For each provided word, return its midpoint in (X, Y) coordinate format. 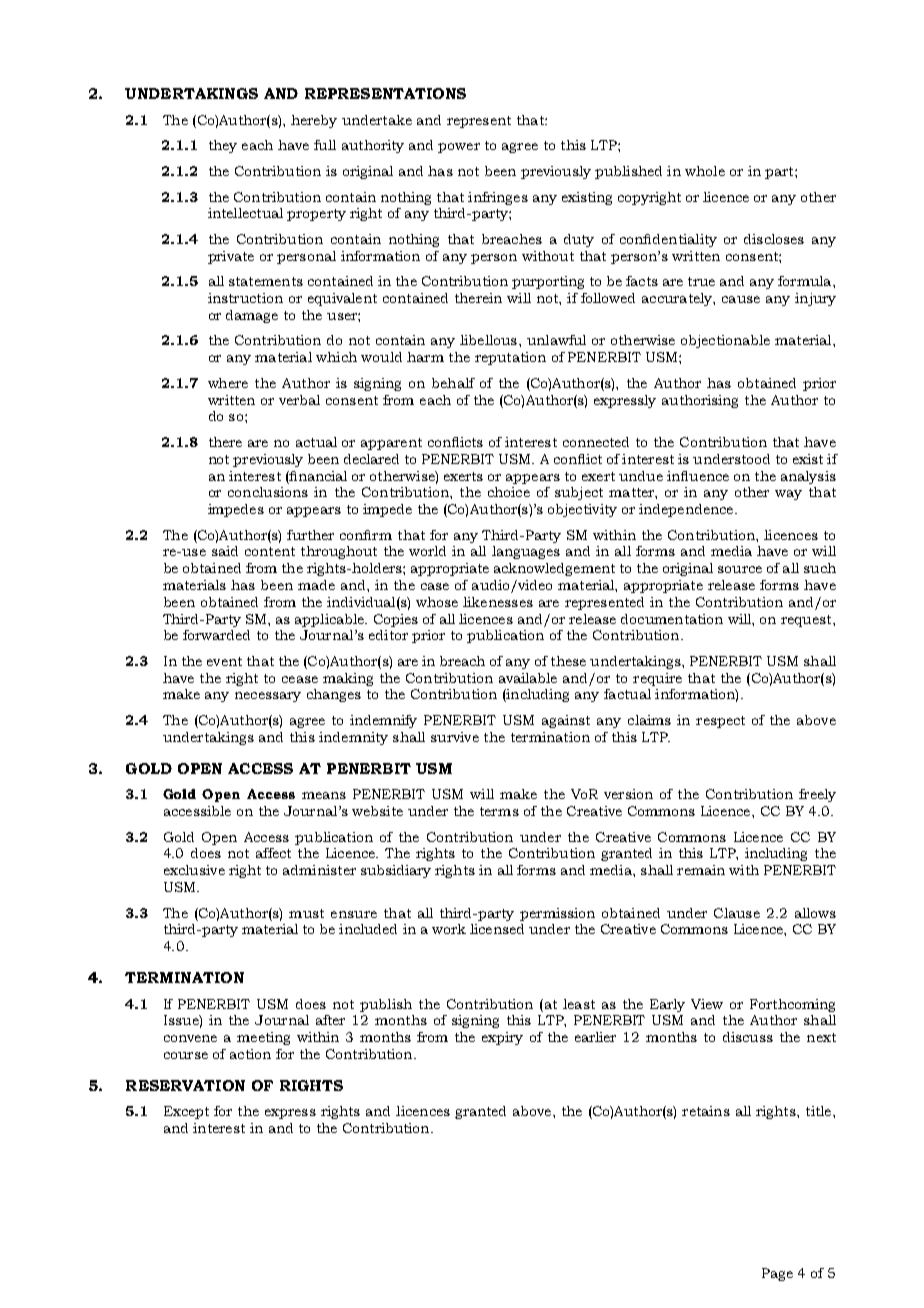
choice (509, 492)
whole (705, 171)
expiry (502, 1038)
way (788, 495)
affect (273, 853)
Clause (737, 913)
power (459, 148)
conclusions (268, 492)
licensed (497, 929)
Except (186, 1112)
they (223, 146)
